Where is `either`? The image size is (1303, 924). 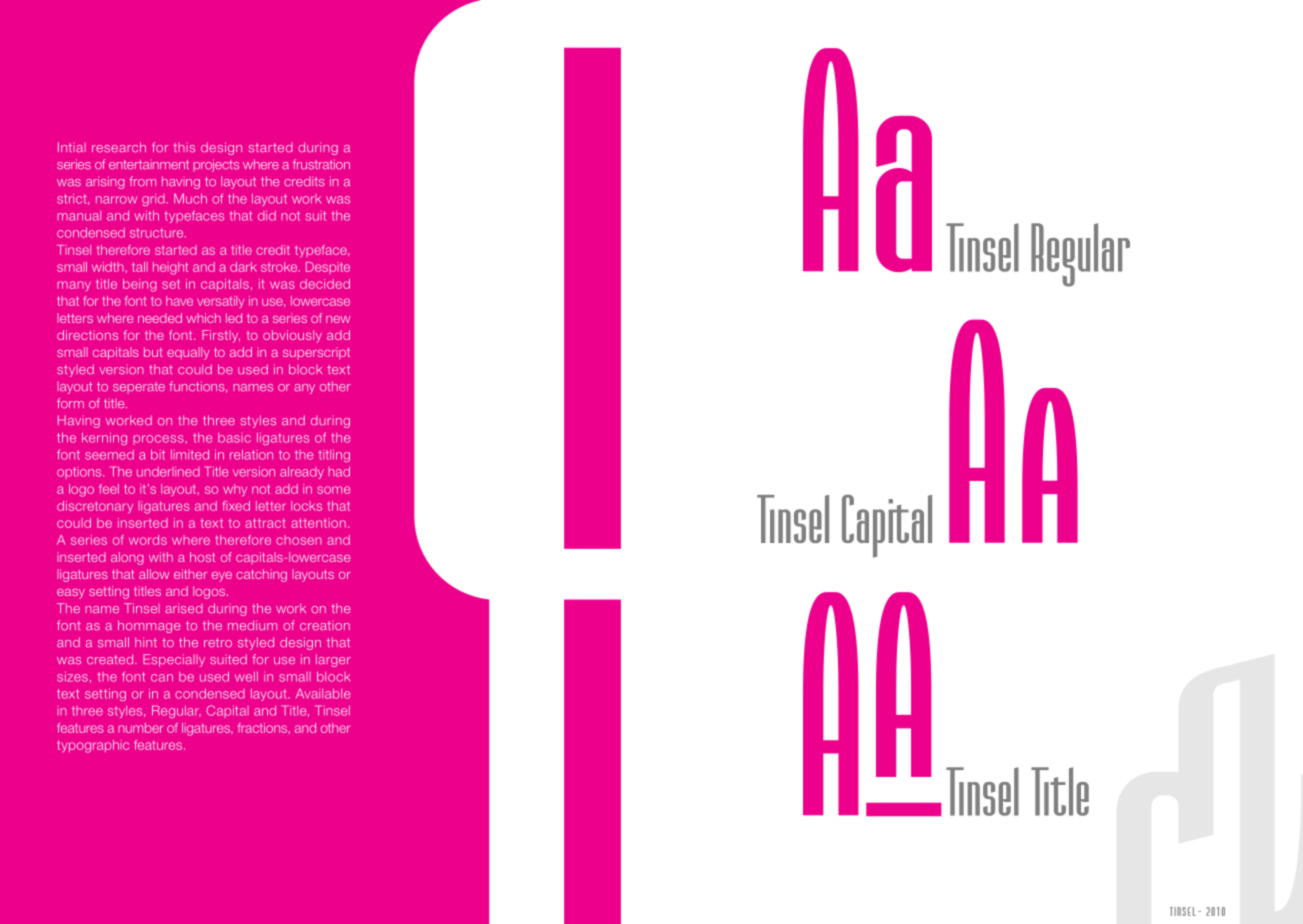
either is located at coordinates (190, 574).
